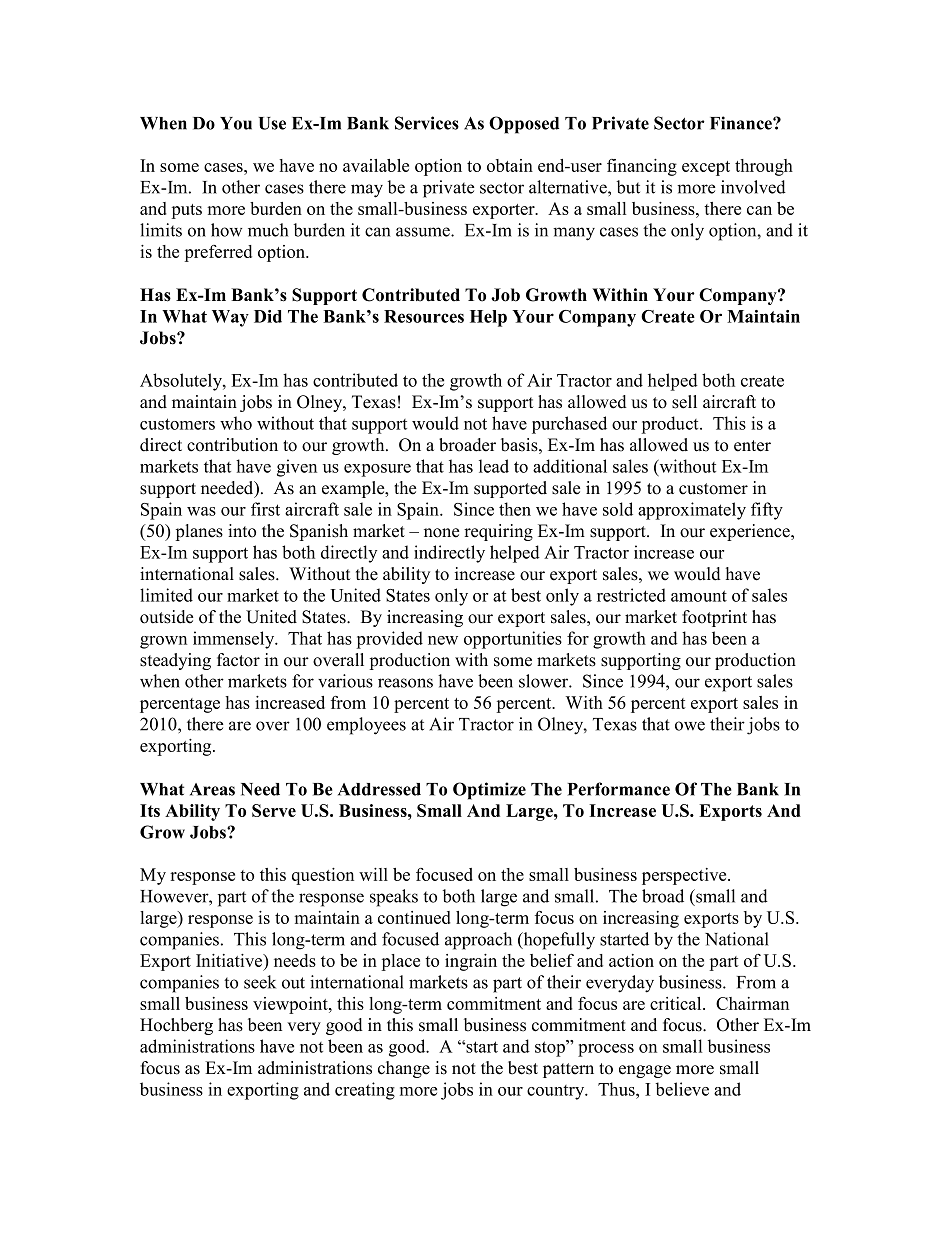  I want to click on Hochberg, so click(176, 1026).
